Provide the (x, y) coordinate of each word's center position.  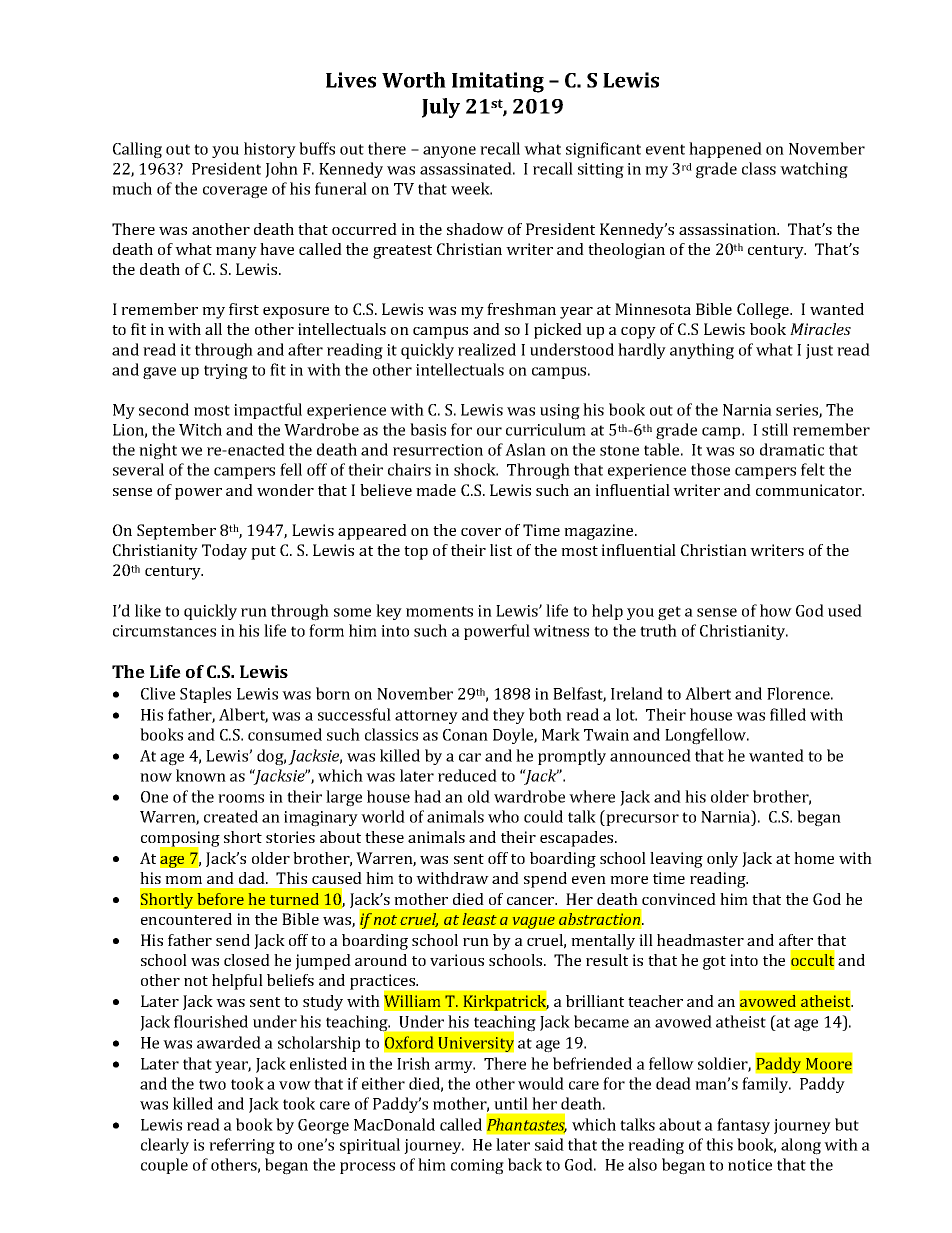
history (270, 150)
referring (242, 1146)
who (503, 816)
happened (725, 150)
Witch (200, 429)
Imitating (498, 82)
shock (476, 469)
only (722, 860)
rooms (241, 798)
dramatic (792, 449)
